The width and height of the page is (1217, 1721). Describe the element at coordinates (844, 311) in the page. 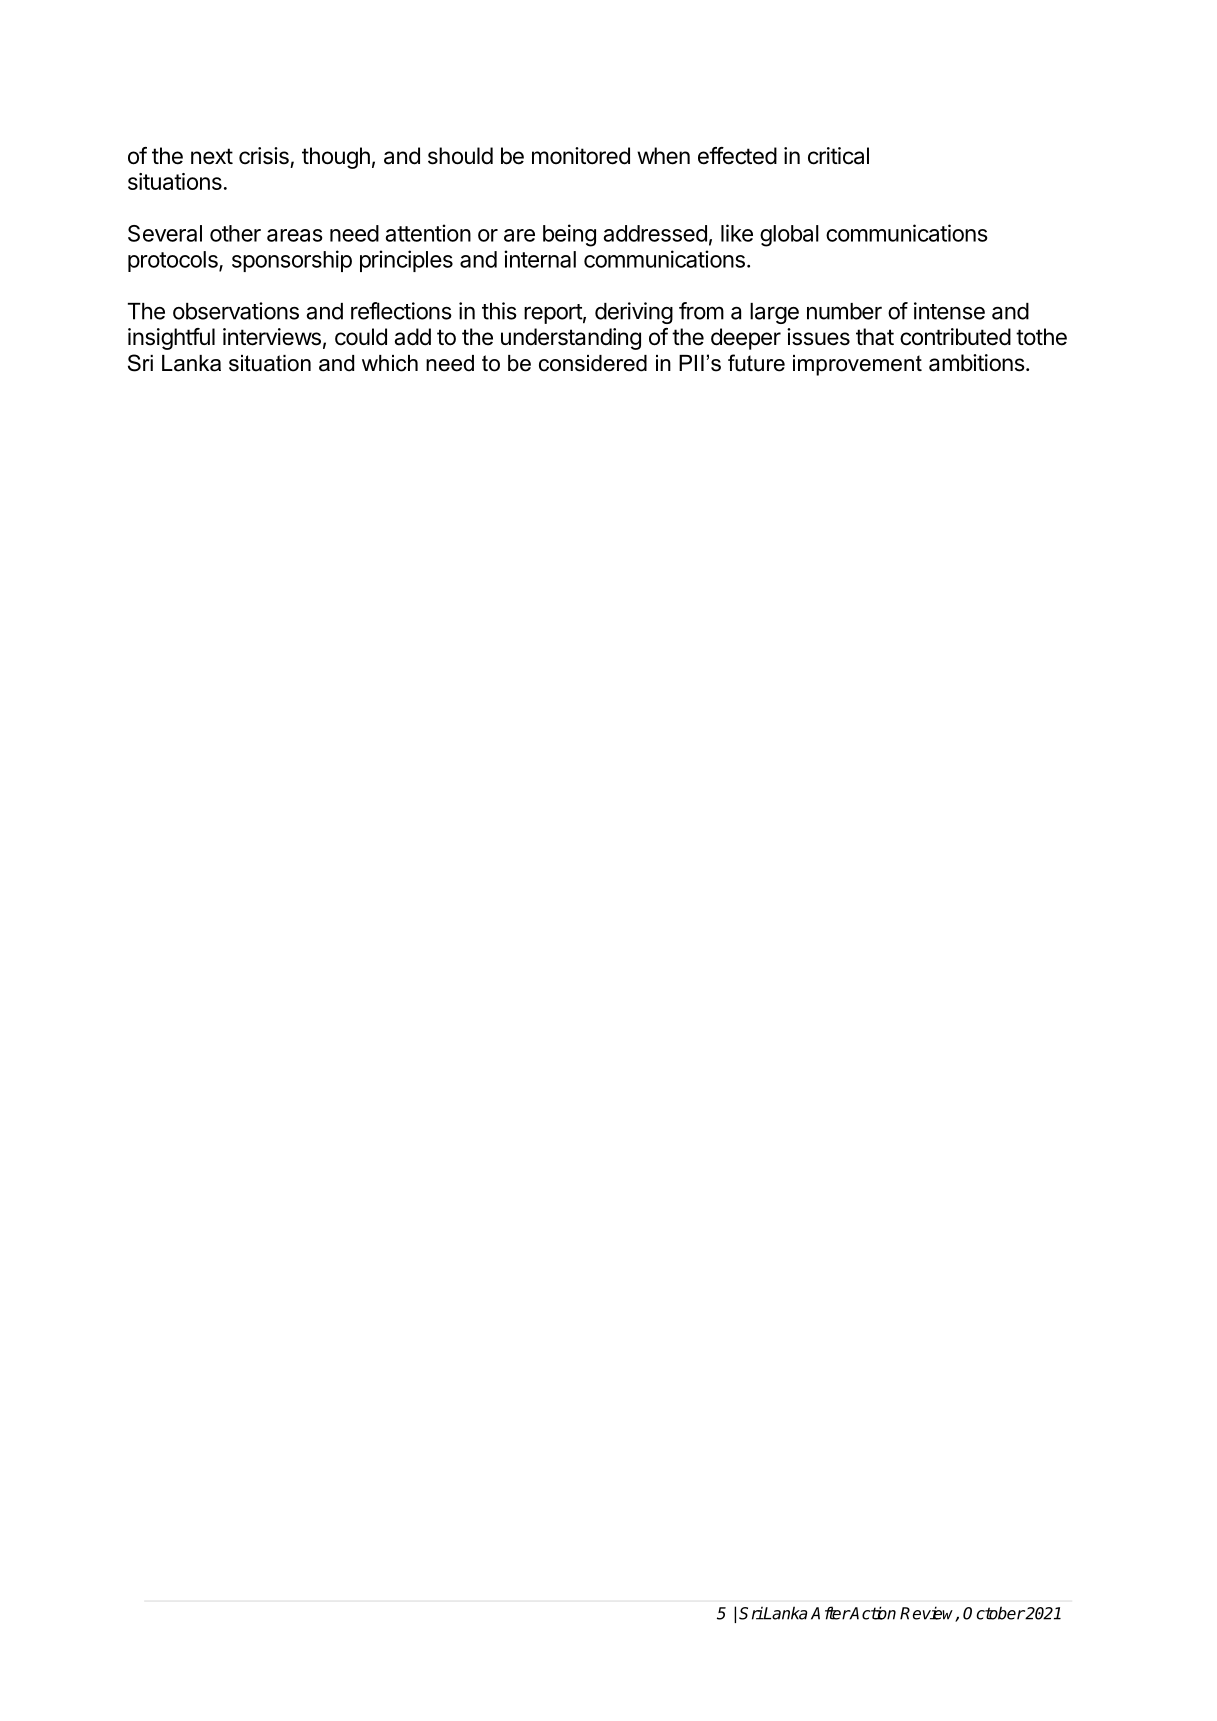

I see `number` at that location.
